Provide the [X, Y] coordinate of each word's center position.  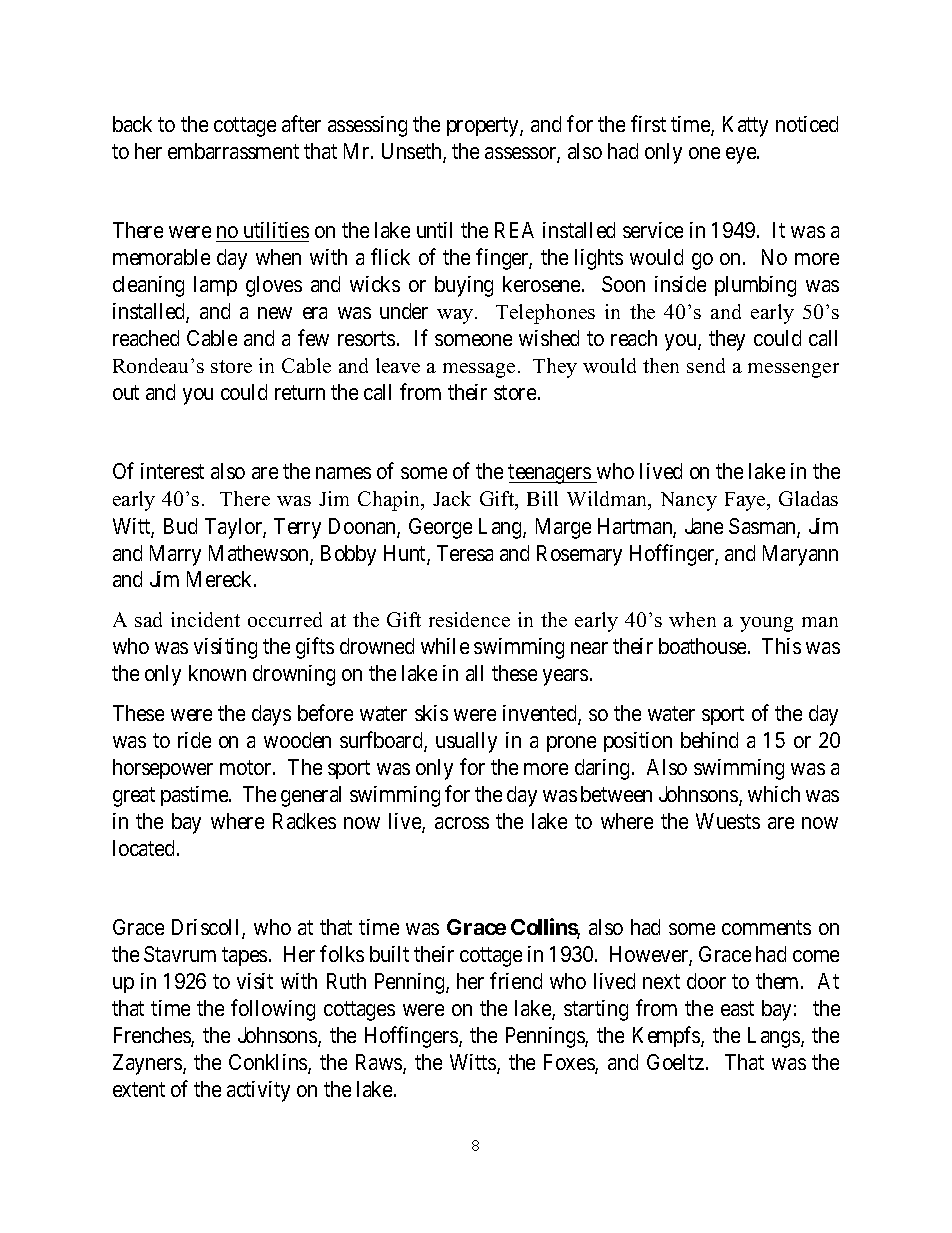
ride [194, 740]
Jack [452, 498]
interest [172, 471]
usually [466, 742]
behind [709, 740]
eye [742, 155]
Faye [746, 501]
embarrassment [233, 151]
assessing [367, 126]
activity [258, 1091]
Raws [380, 1063]
